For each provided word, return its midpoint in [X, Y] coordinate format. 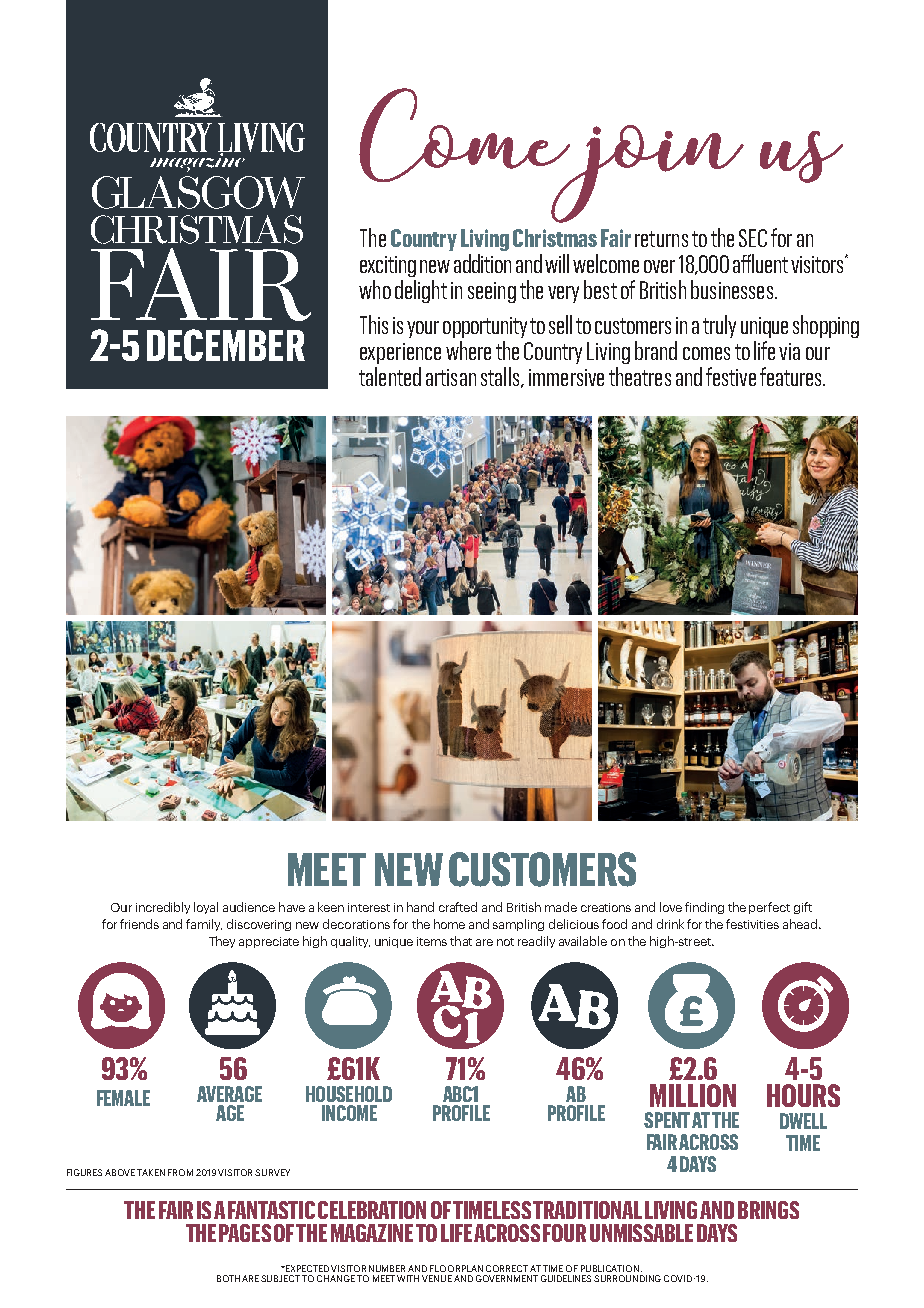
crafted [458, 907]
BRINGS [768, 1210]
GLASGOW [198, 192]
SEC [753, 238]
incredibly [163, 908]
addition [482, 263]
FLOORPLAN [456, 1268]
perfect [769, 908]
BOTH [228, 1278]
